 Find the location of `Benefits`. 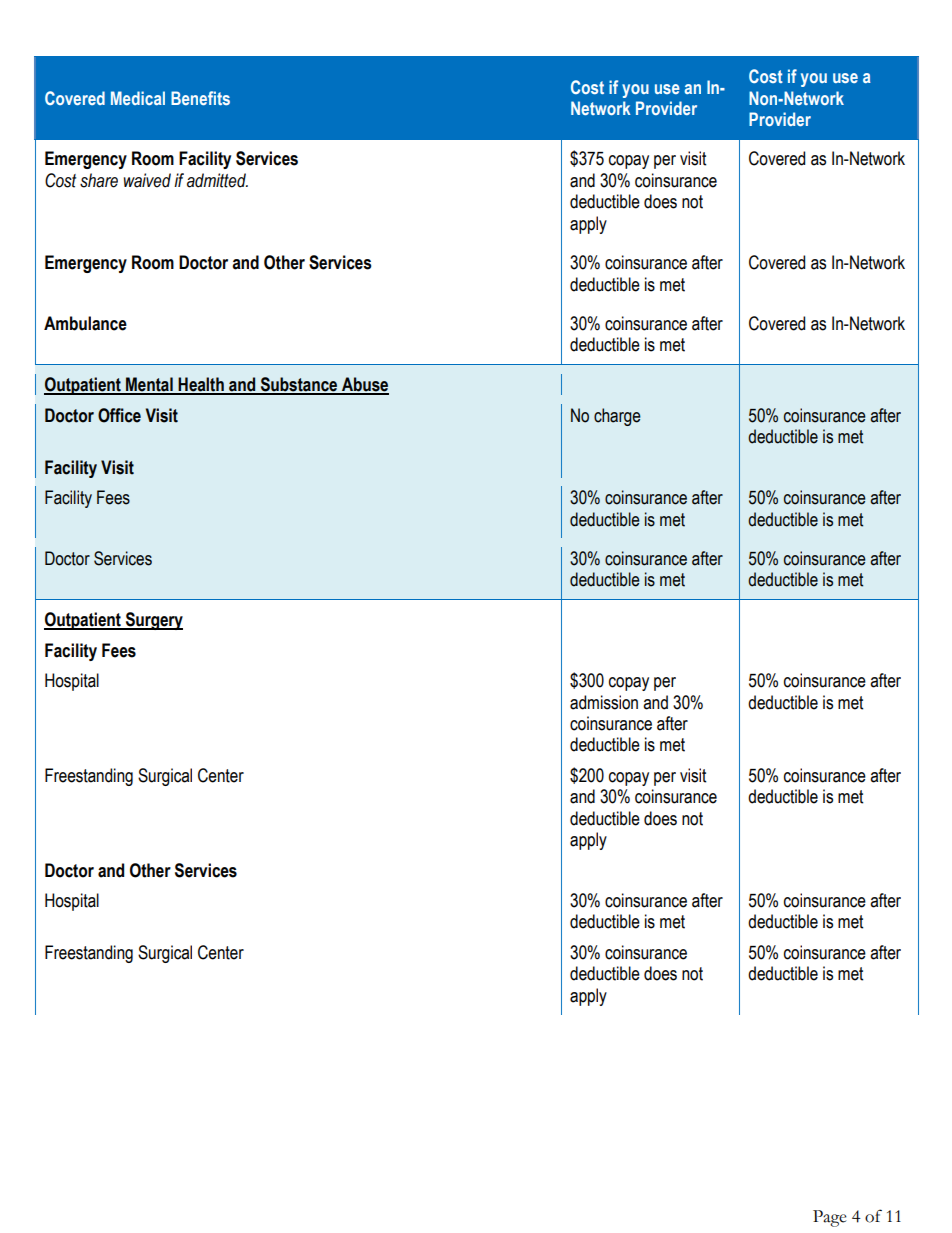

Benefits is located at coordinates (200, 98).
